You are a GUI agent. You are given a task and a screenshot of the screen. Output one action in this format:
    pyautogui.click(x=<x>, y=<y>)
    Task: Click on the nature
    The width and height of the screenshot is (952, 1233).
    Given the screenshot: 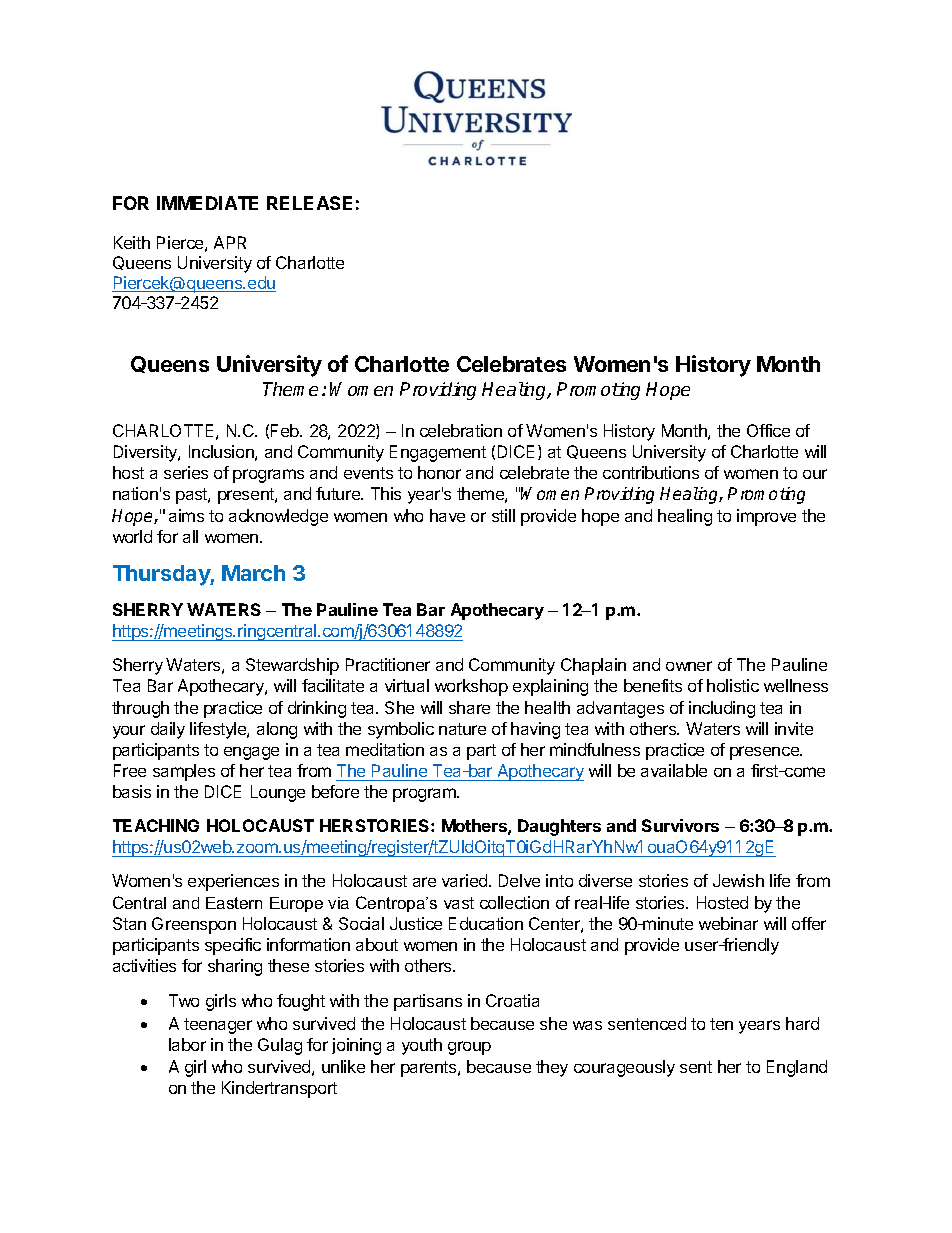 What is the action you would take?
    pyautogui.click(x=462, y=729)
